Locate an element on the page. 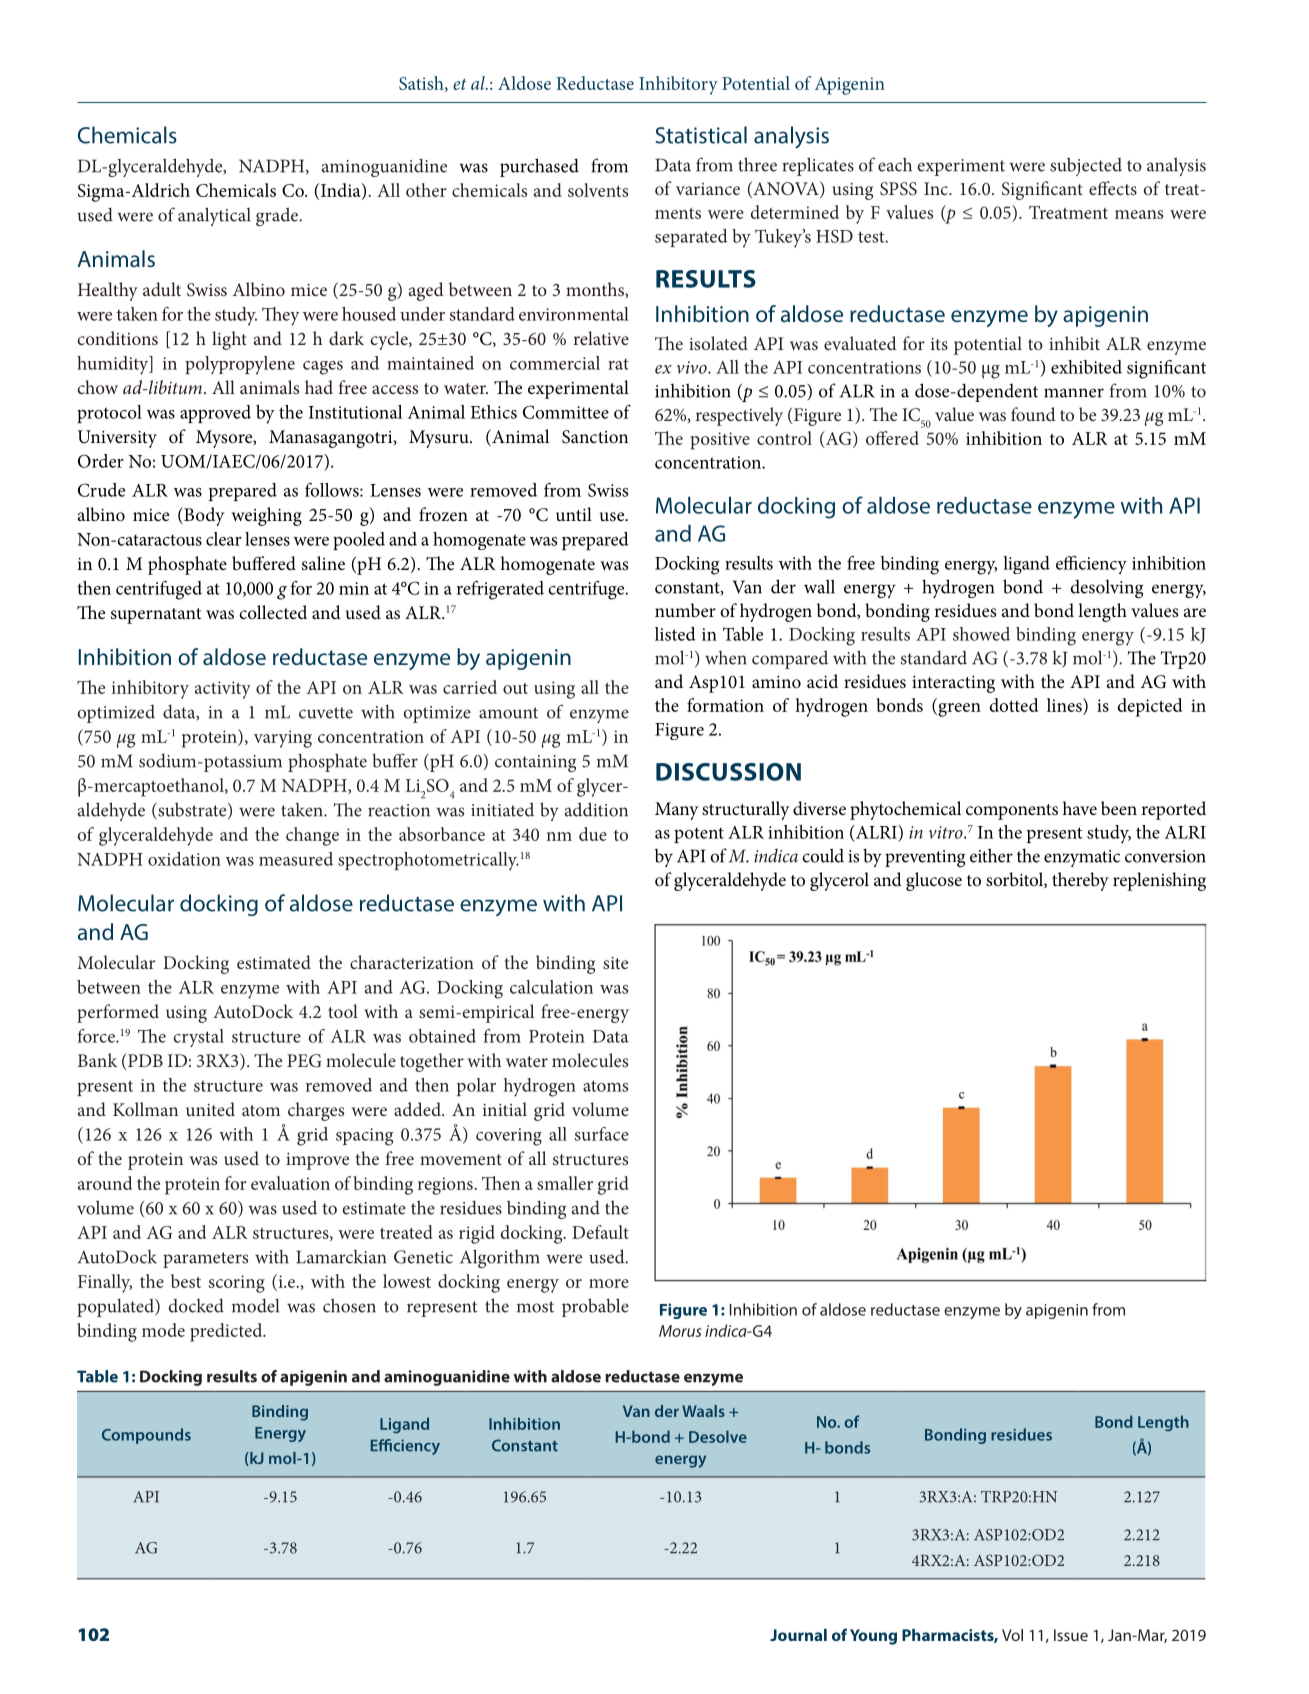 The width and height of the document is (1309, 1694). thereby is located at coordinates (1080, 881).
